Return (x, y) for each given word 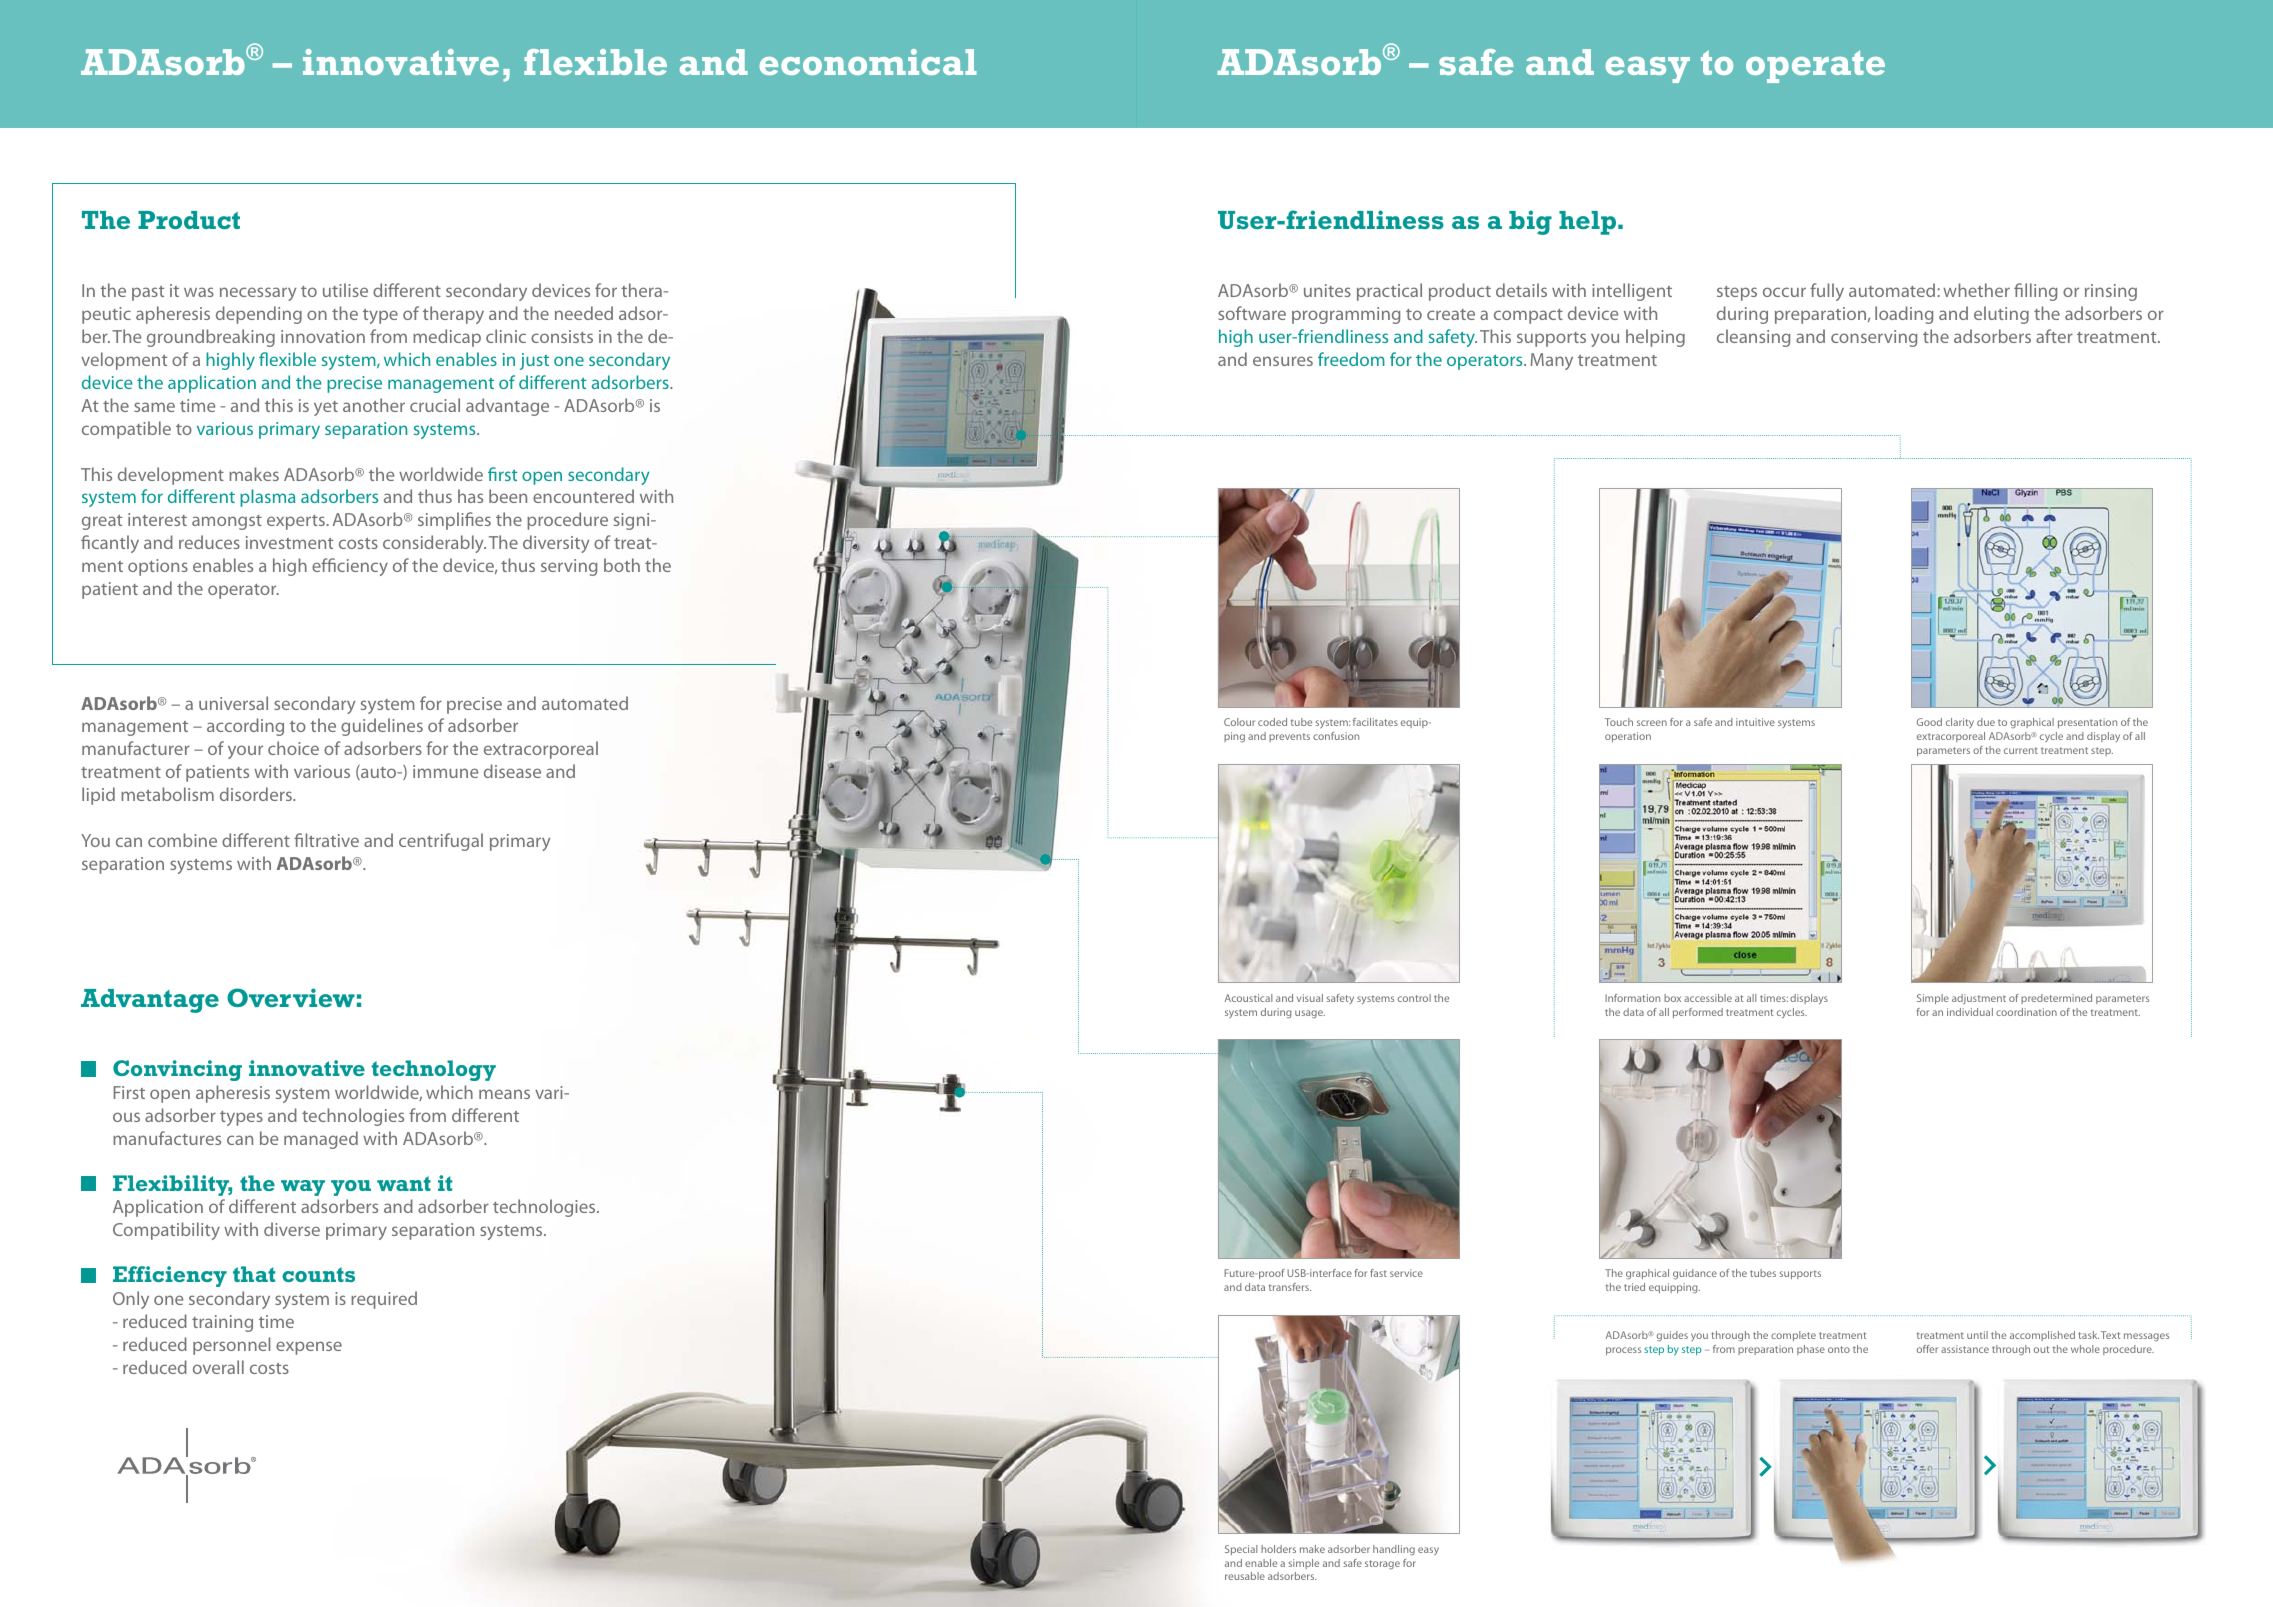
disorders (257, 794)
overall (218, 1367)
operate (1815, 67)
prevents (1289, 737)
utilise (345, 290)
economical (868, 62)
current (2021, 750)
